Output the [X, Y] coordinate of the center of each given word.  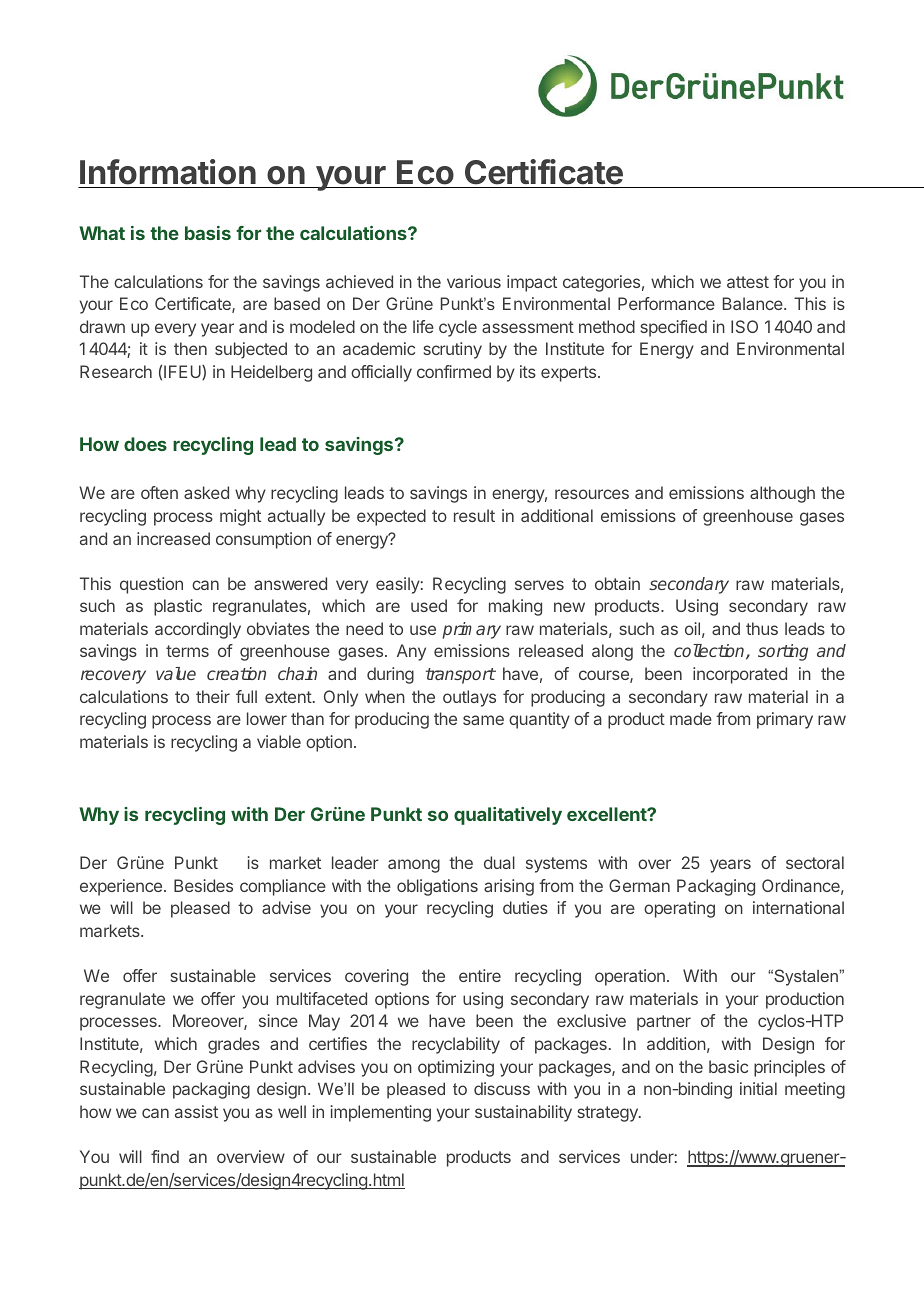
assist [196, 1111]
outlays [469, 698]
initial [758, 1088]
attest [748, 282]
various [474, 281]
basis [208, 233]
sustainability [523, 1113]
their [213, 696]
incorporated [740, 675]
